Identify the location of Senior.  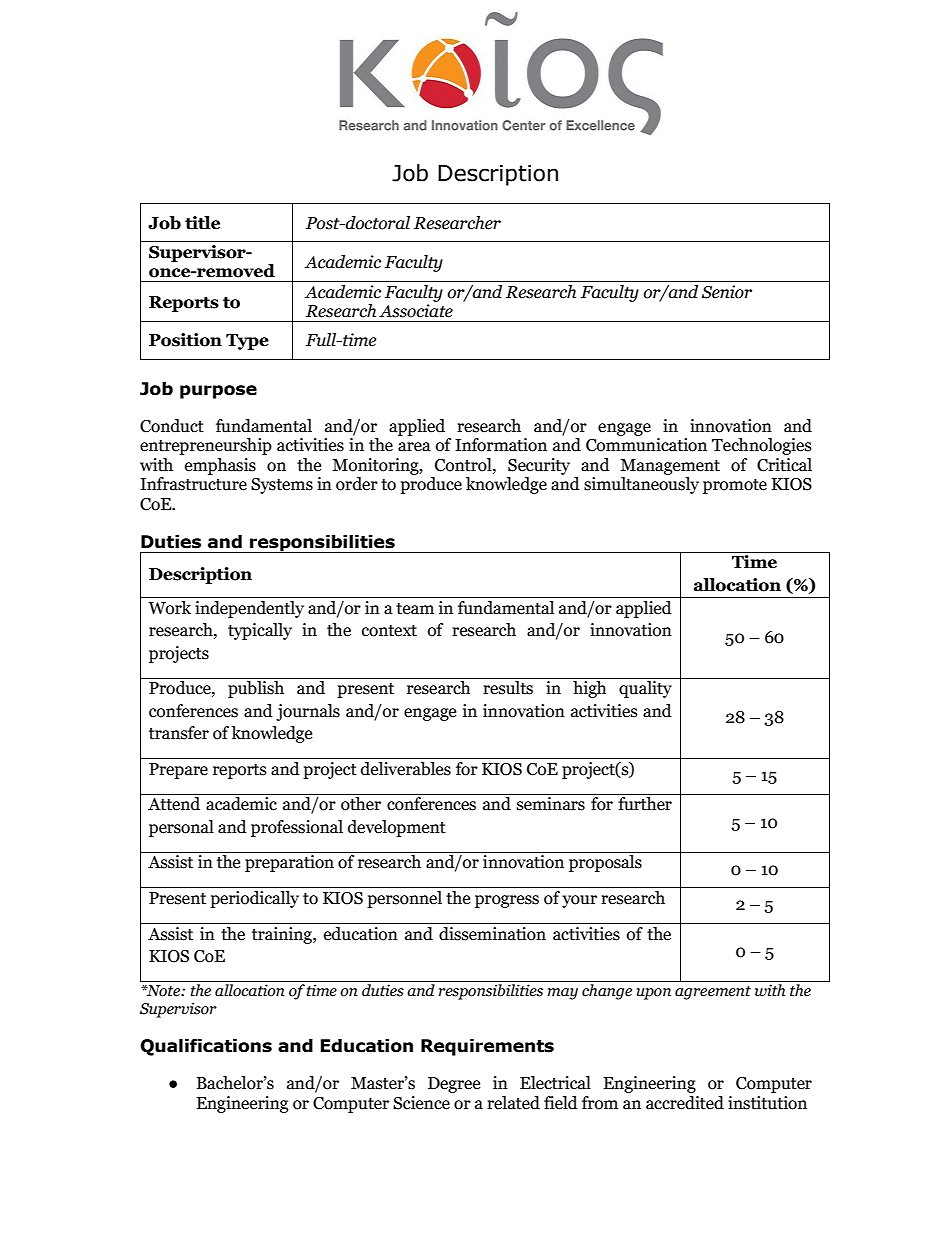
(727, 292).
